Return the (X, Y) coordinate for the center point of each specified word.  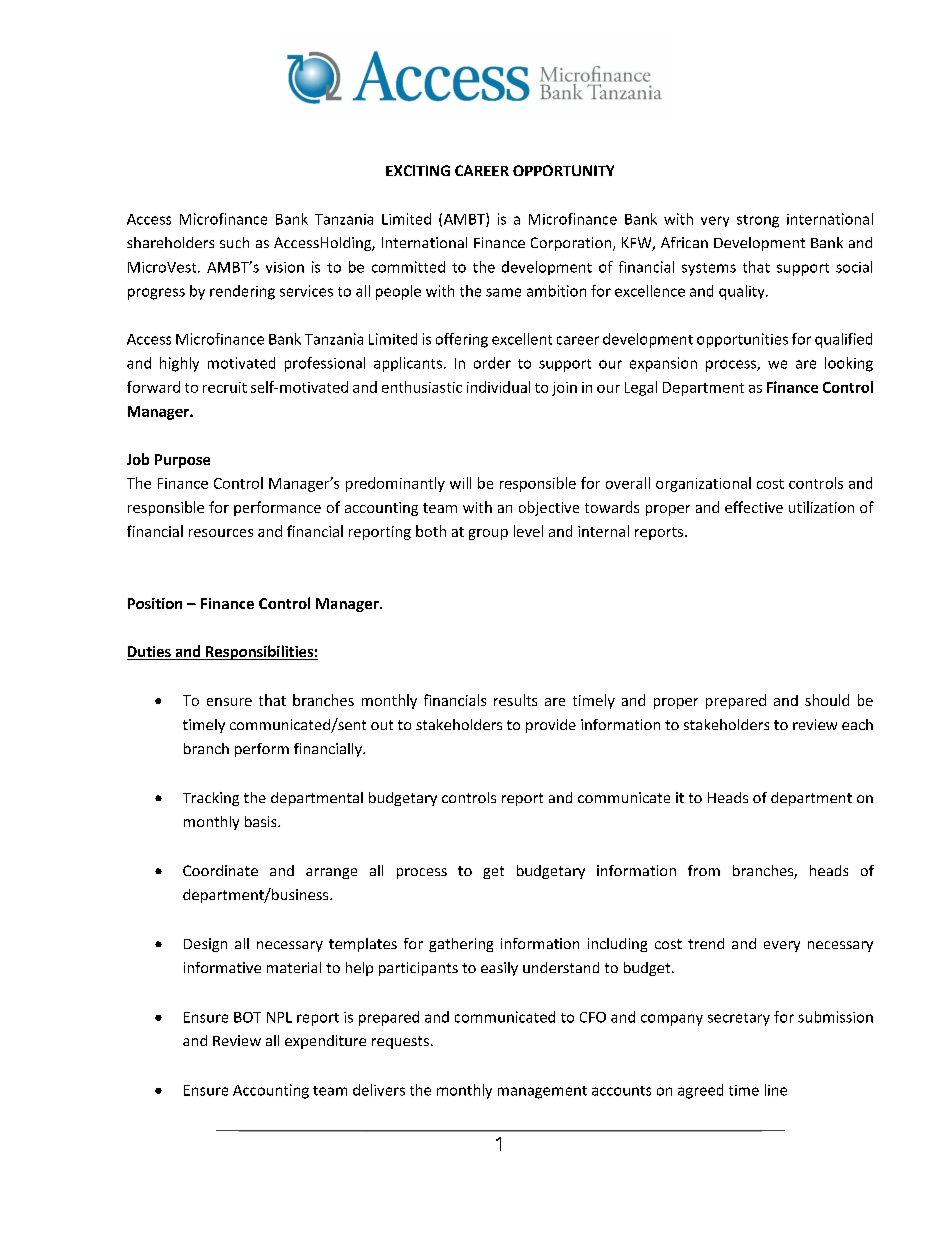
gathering (461, 945)
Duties (150, 653)
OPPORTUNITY (563, 170)
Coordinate (220, 870)
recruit (225, 387)
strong (758, 221)
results (515, 700)
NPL (279, 1017)
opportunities (742, 340)
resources (221, 533)
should (827, 700)
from (704, 870)
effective (754, 507)
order (492, 363)
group (488, 534)
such (234, 242)
